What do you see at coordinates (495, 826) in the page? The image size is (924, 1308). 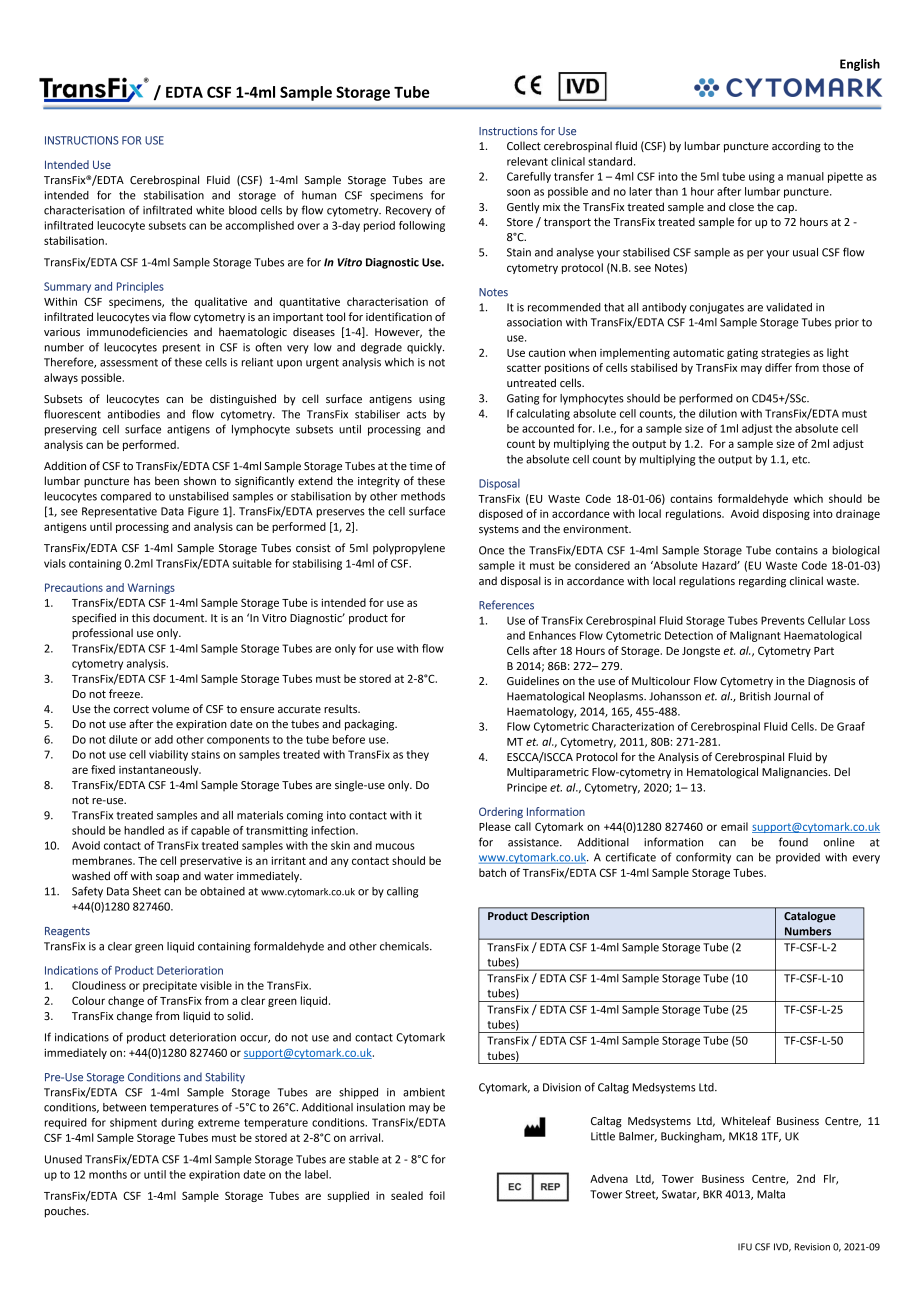 I see `Please` at bounding box center [495, 826].
